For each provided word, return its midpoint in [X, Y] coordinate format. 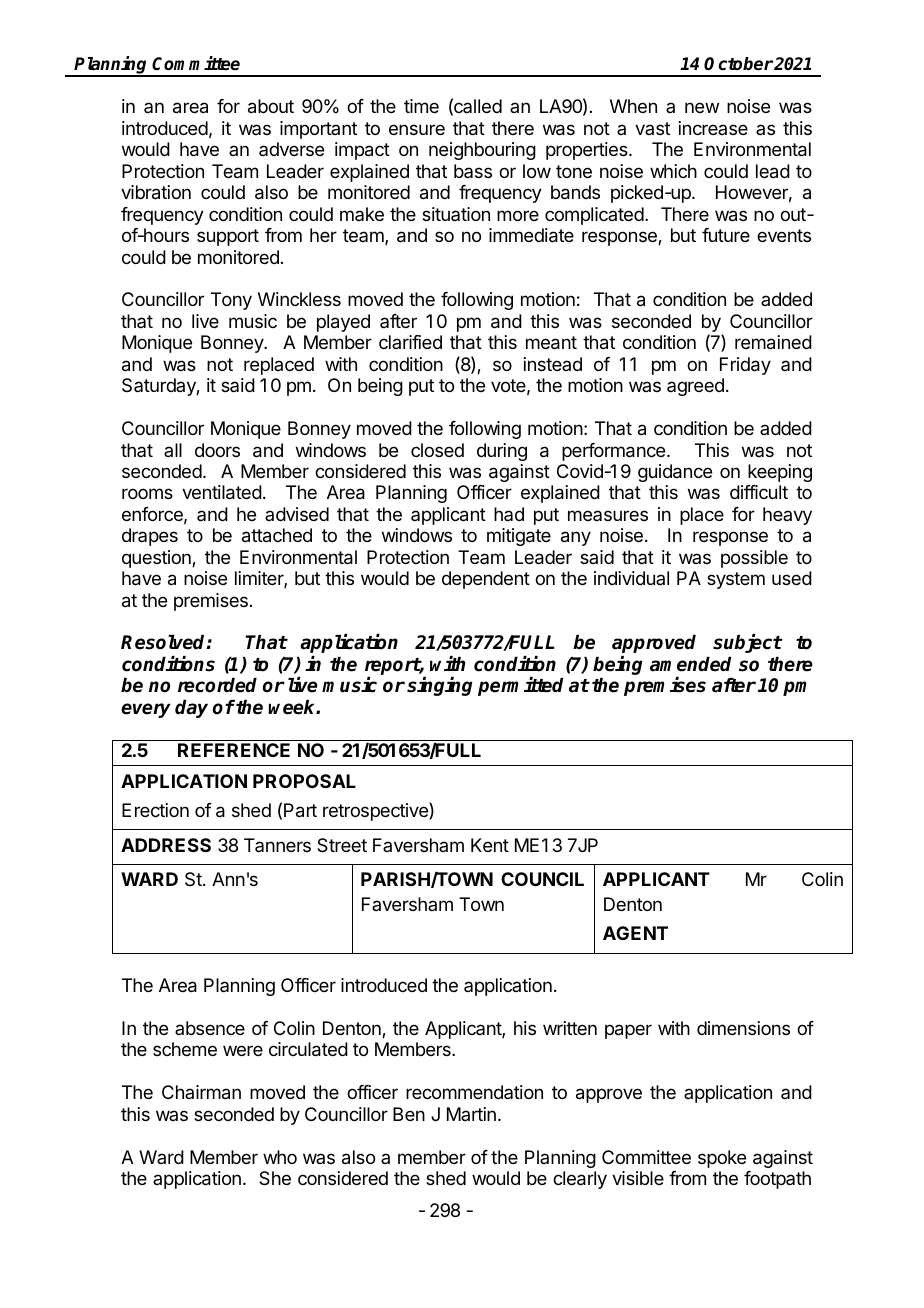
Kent [490, 845]
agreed [695, 387]
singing [440, 686]
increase [713, 128]
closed [437, 450]
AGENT [635, 933]
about [271, 106]
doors [217, 450]
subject [747, 643]
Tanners [277, 845]
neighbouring [482, 151]
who [280, 1157]
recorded [217, 685]
